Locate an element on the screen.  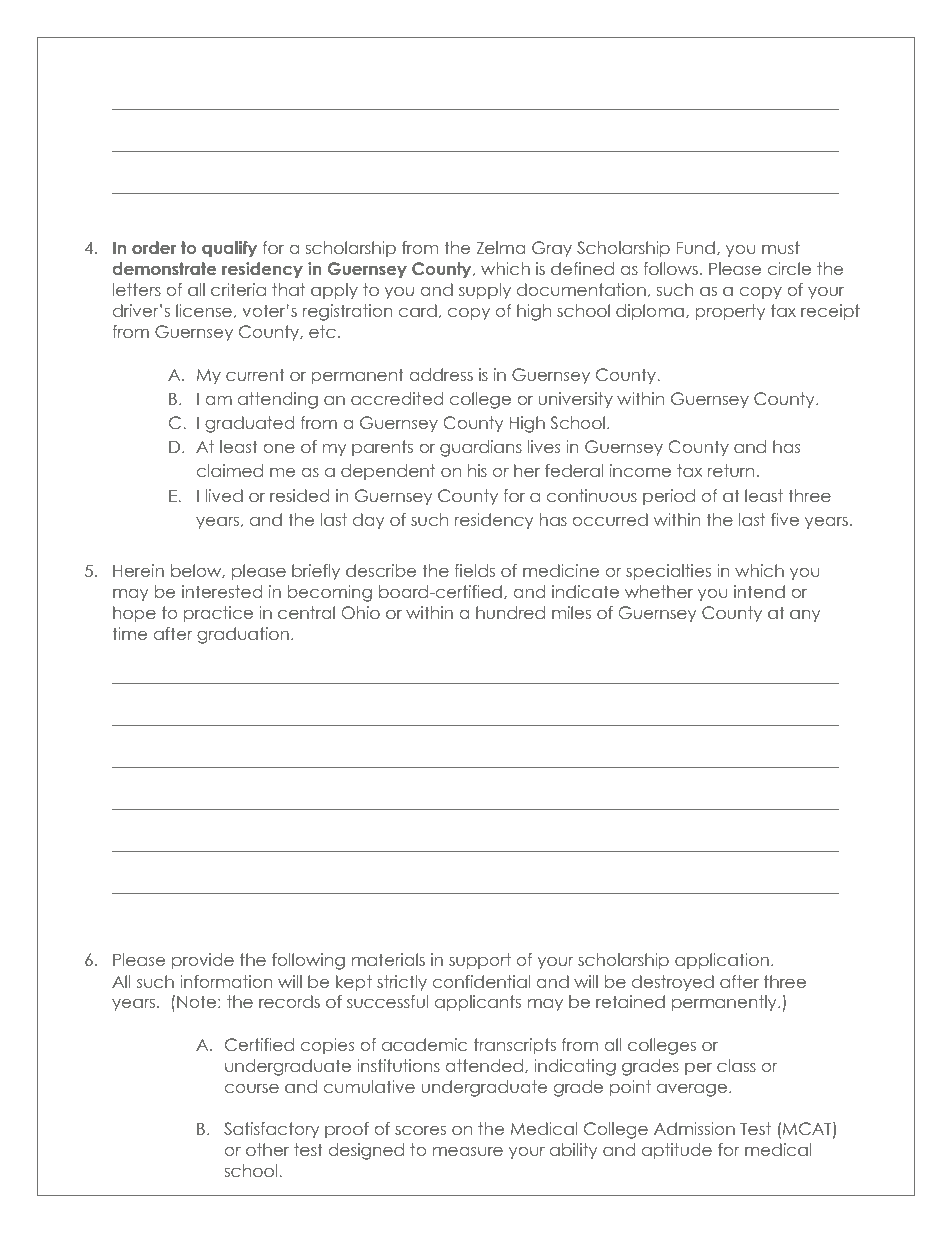
graduation is located at coordinates (243, 635).
